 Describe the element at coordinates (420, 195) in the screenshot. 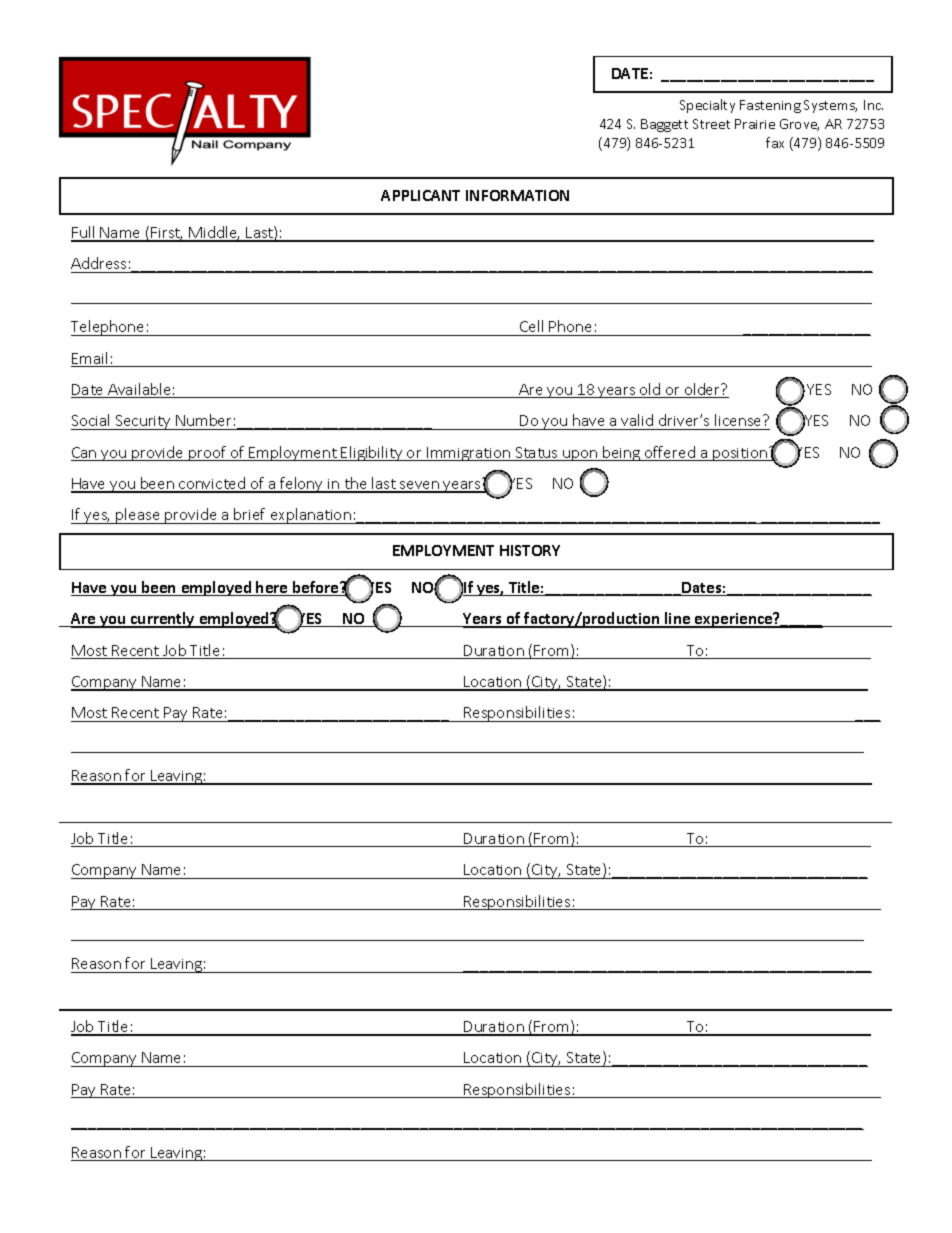

I see `APPLICANT` at that location.
